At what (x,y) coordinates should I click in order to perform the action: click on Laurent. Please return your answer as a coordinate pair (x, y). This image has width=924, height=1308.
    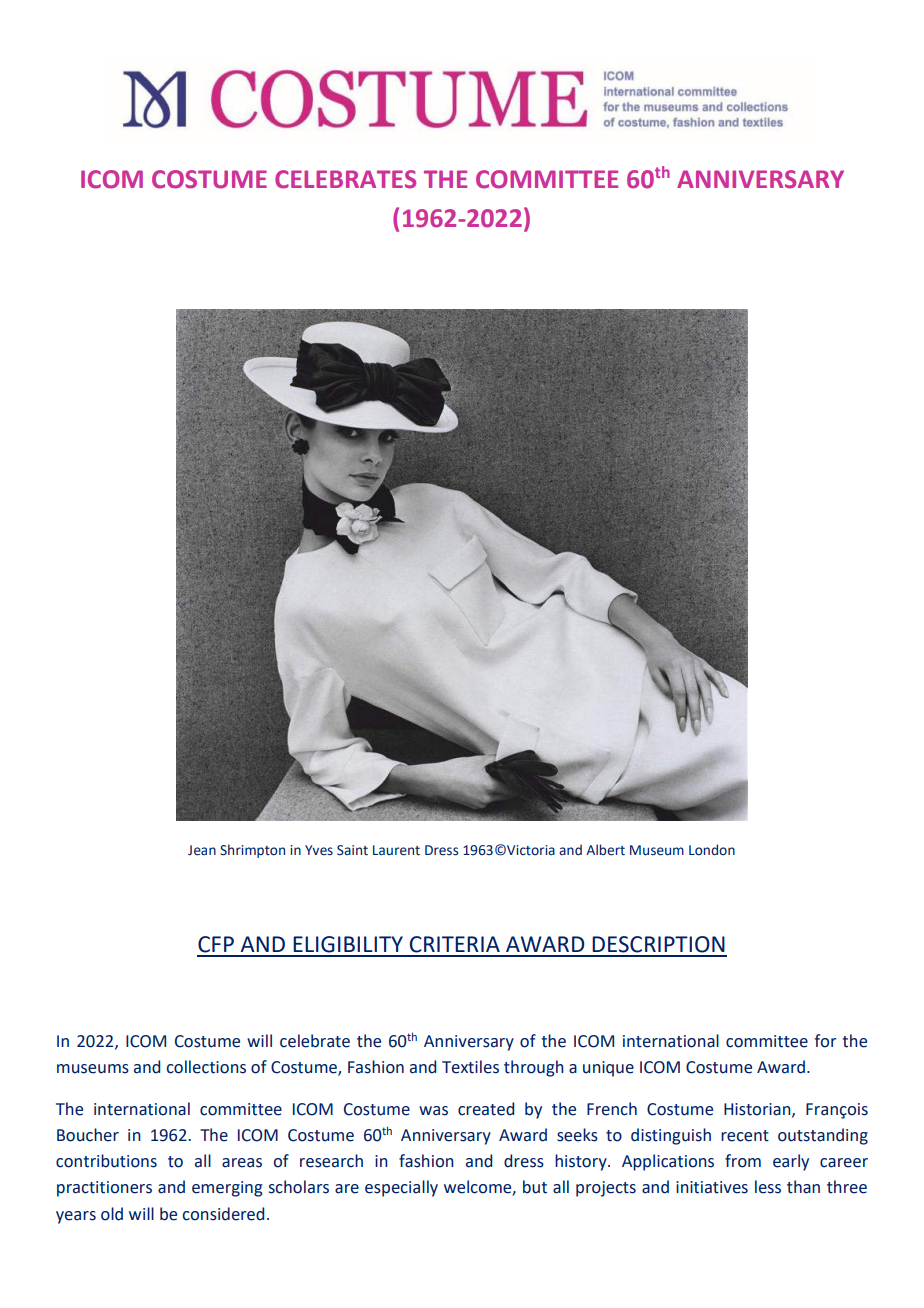
    Looking at the image, I should click on (396, 850).
